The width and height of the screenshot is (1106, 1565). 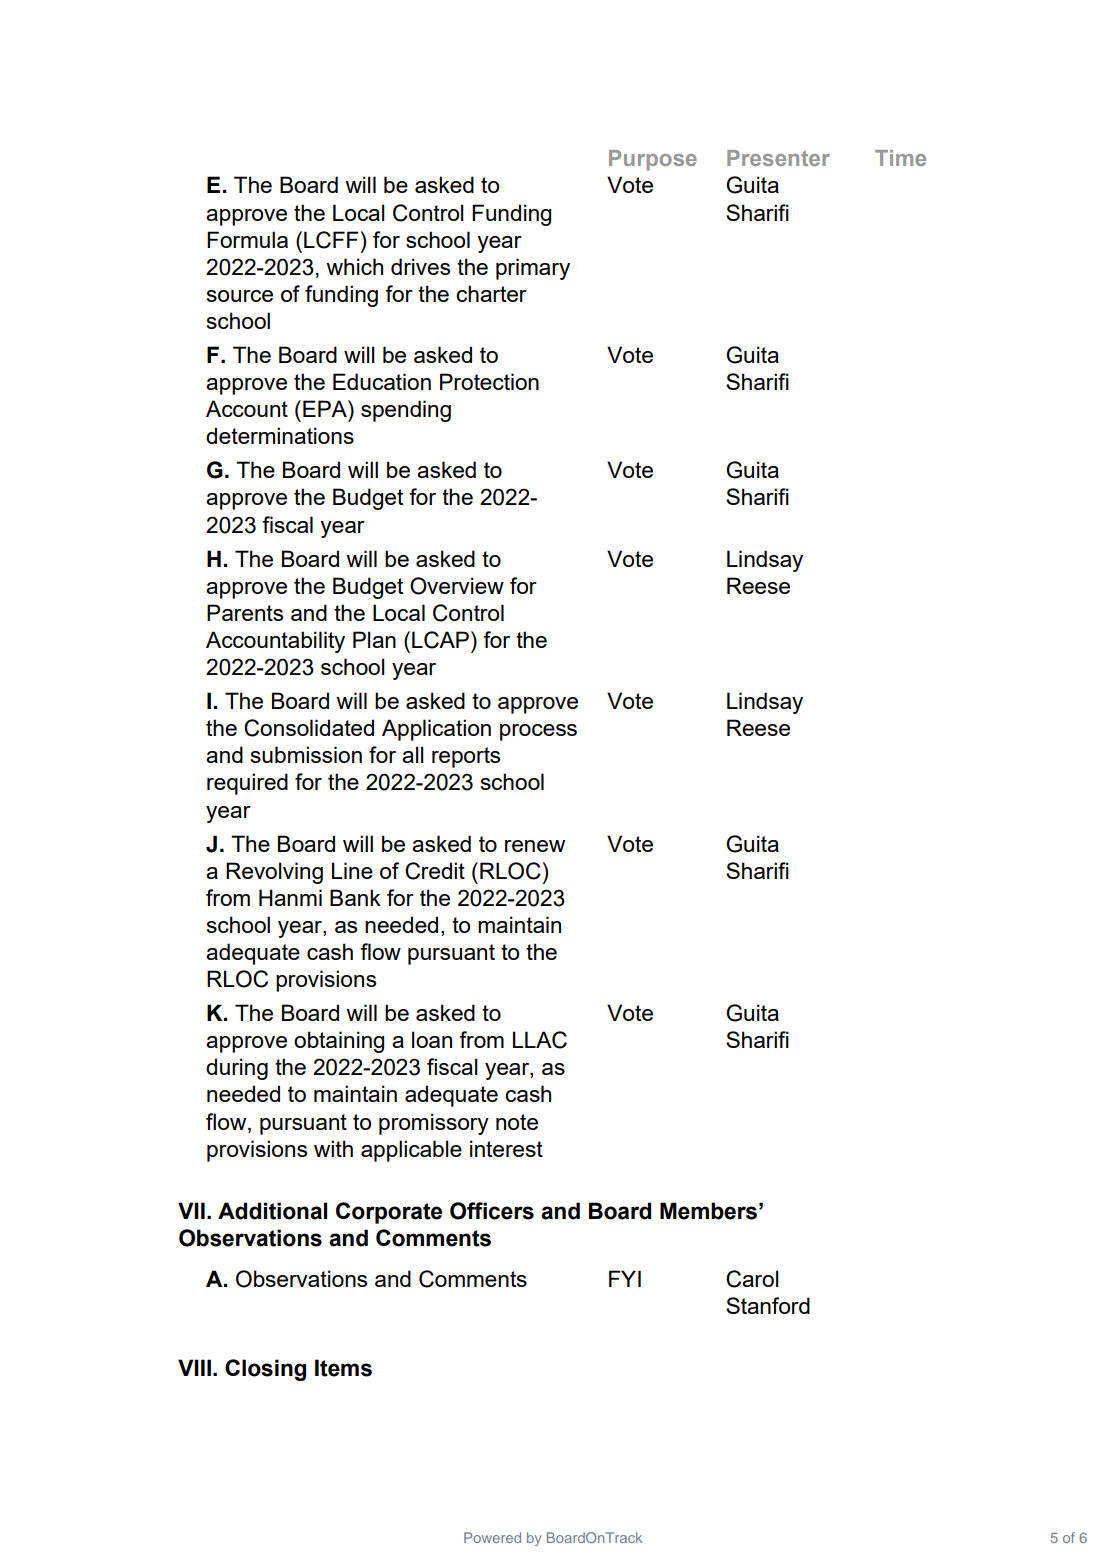 I want to click on Powered, so click(x=492, y=1537).
